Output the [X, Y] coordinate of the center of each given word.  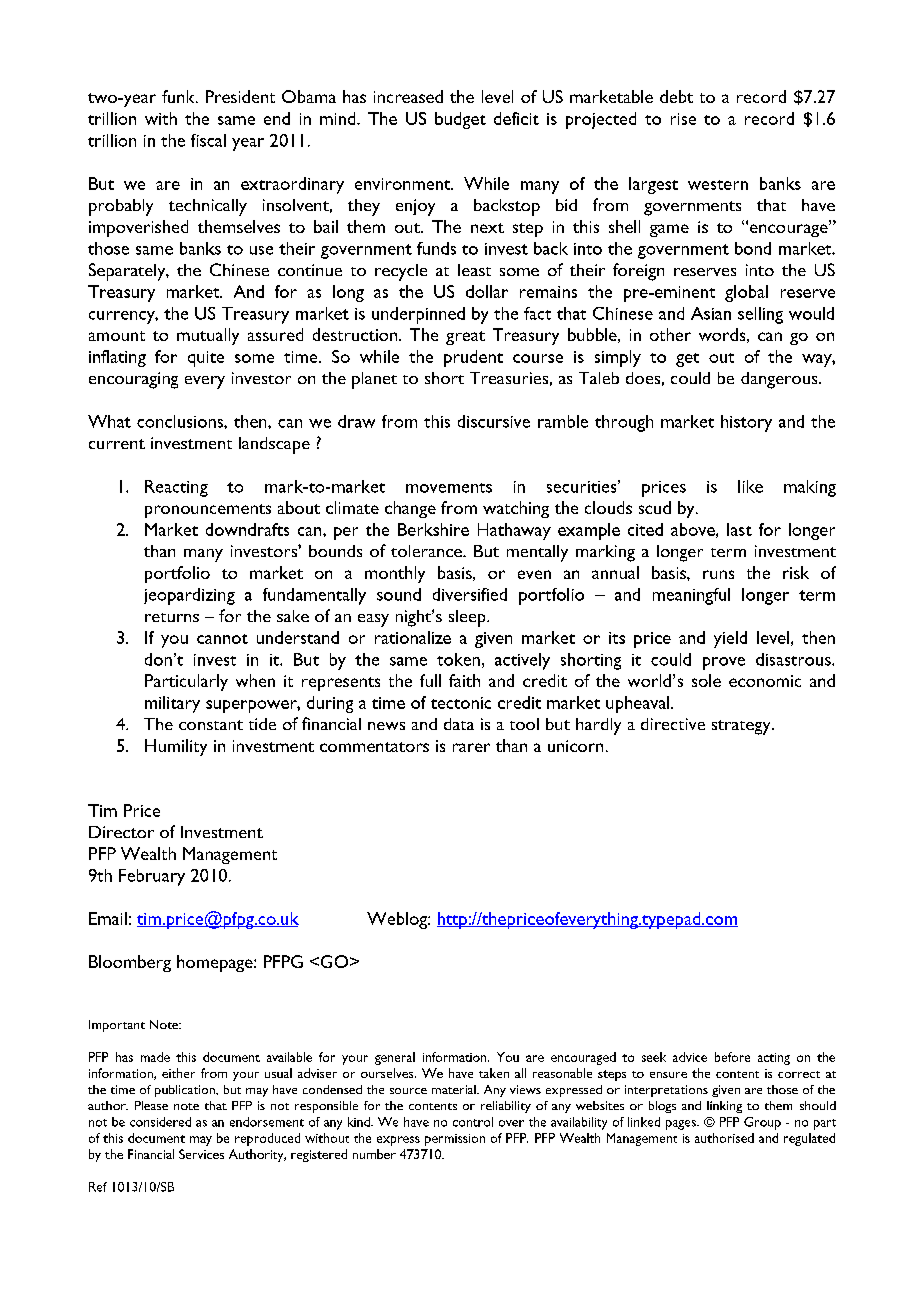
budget [460, 120]
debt [676, 96]
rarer [471, 747]
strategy [742, 727]
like [750, 486]
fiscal [208, 140]
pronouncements [208, 511]
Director [121, 832]
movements [449, 488]
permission [455, 1140]
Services [201, 1154]
